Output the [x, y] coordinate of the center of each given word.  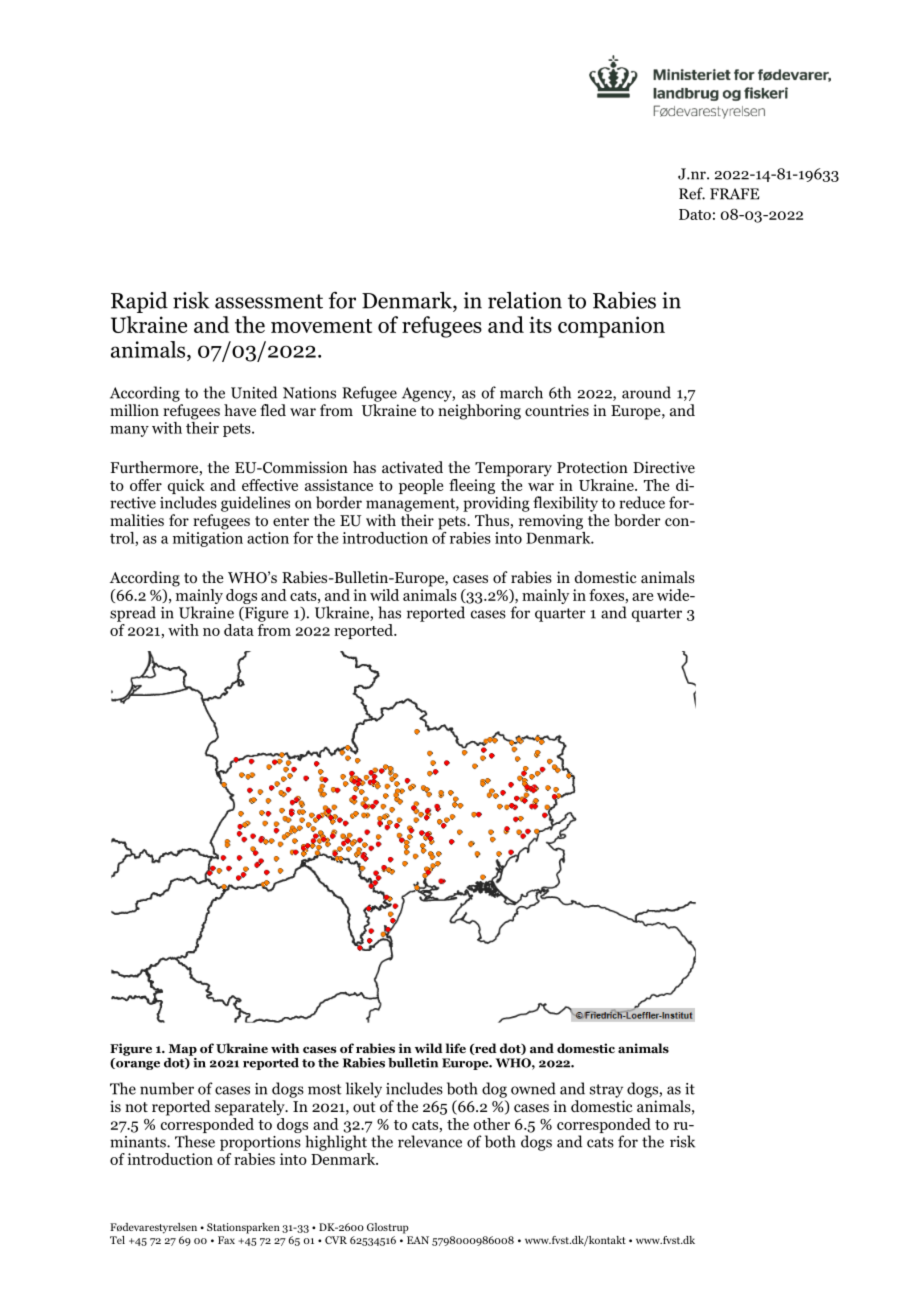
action [268, 538]
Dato [695, 214]
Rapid [139, 302]
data [239, 630]
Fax [226, 1240]
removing [551, 522]
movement [321, 326]
